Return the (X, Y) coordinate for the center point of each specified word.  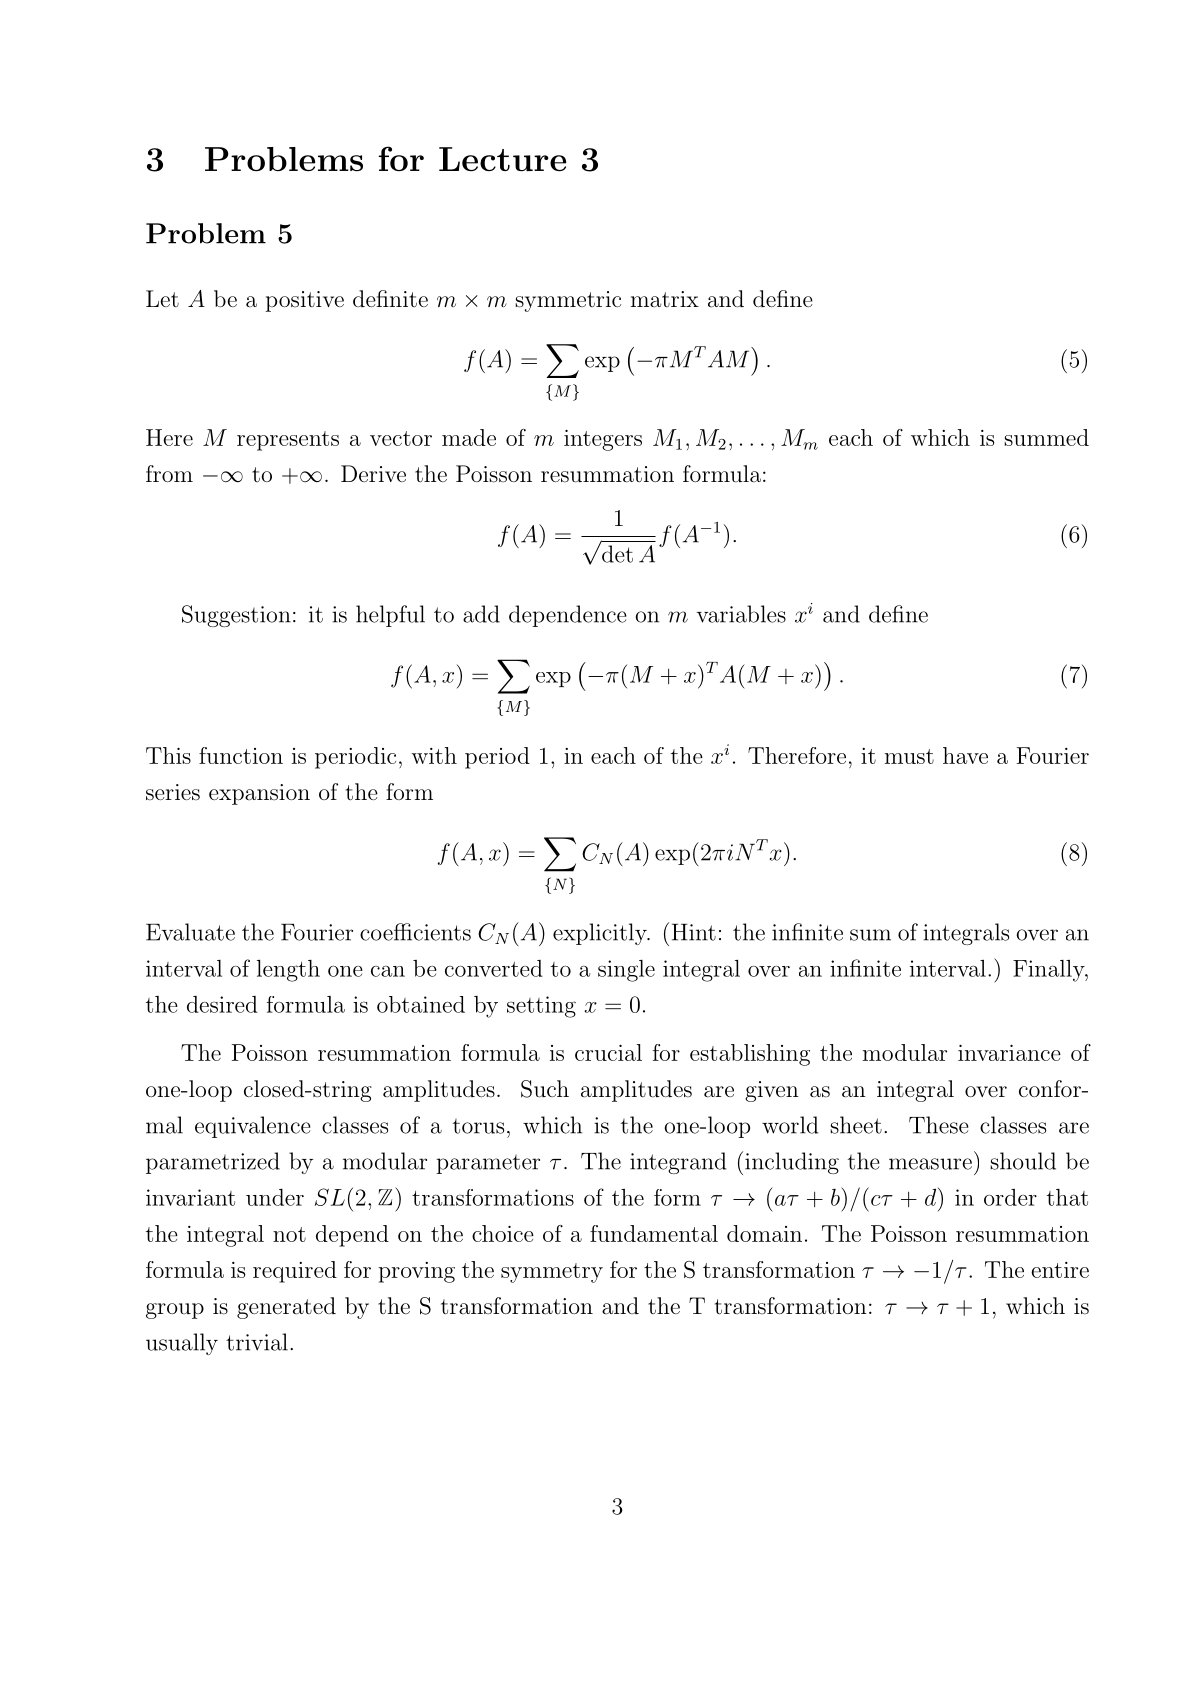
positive (304, 301)
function (241, 755)
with (434, 755)
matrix (665, 299)
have (965, 755)
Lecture (502, 159)
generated (286, 1308)
